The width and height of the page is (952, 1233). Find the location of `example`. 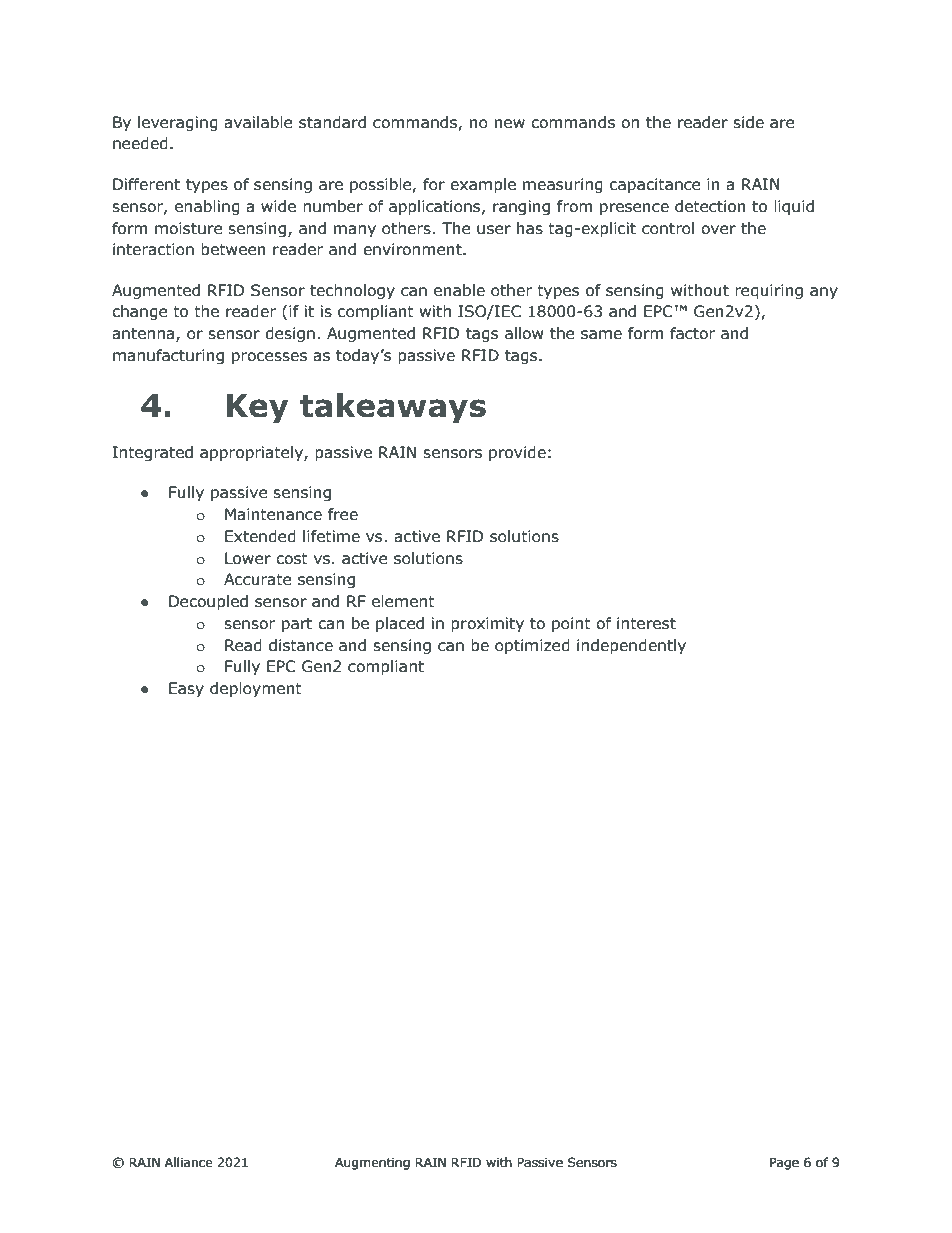

example is located at coordinates (483, 185).
